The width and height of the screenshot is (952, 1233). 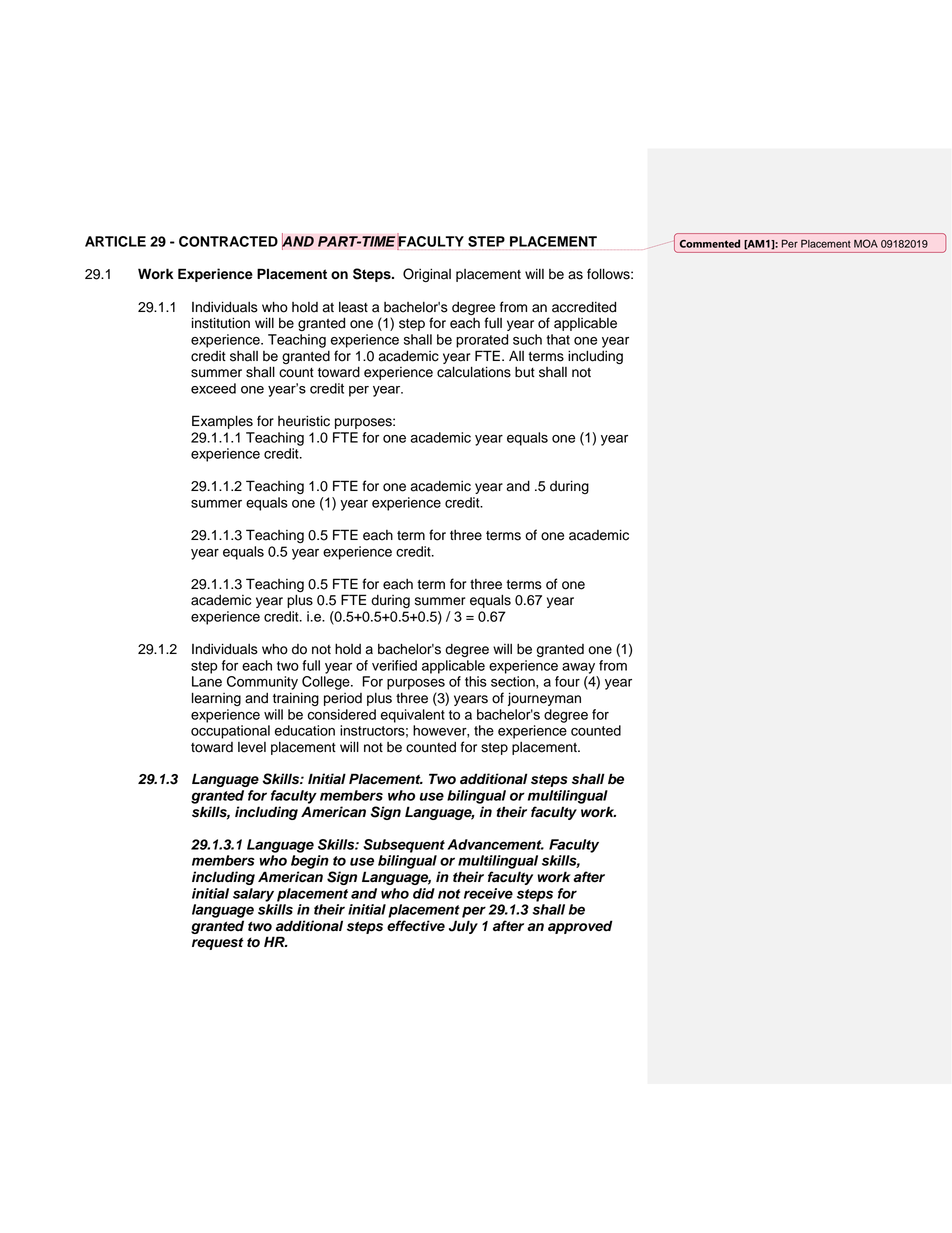 What do you see at coordinates (427, 275) in the screenshot?
I see `Original` at bounding box center [427, 275].
